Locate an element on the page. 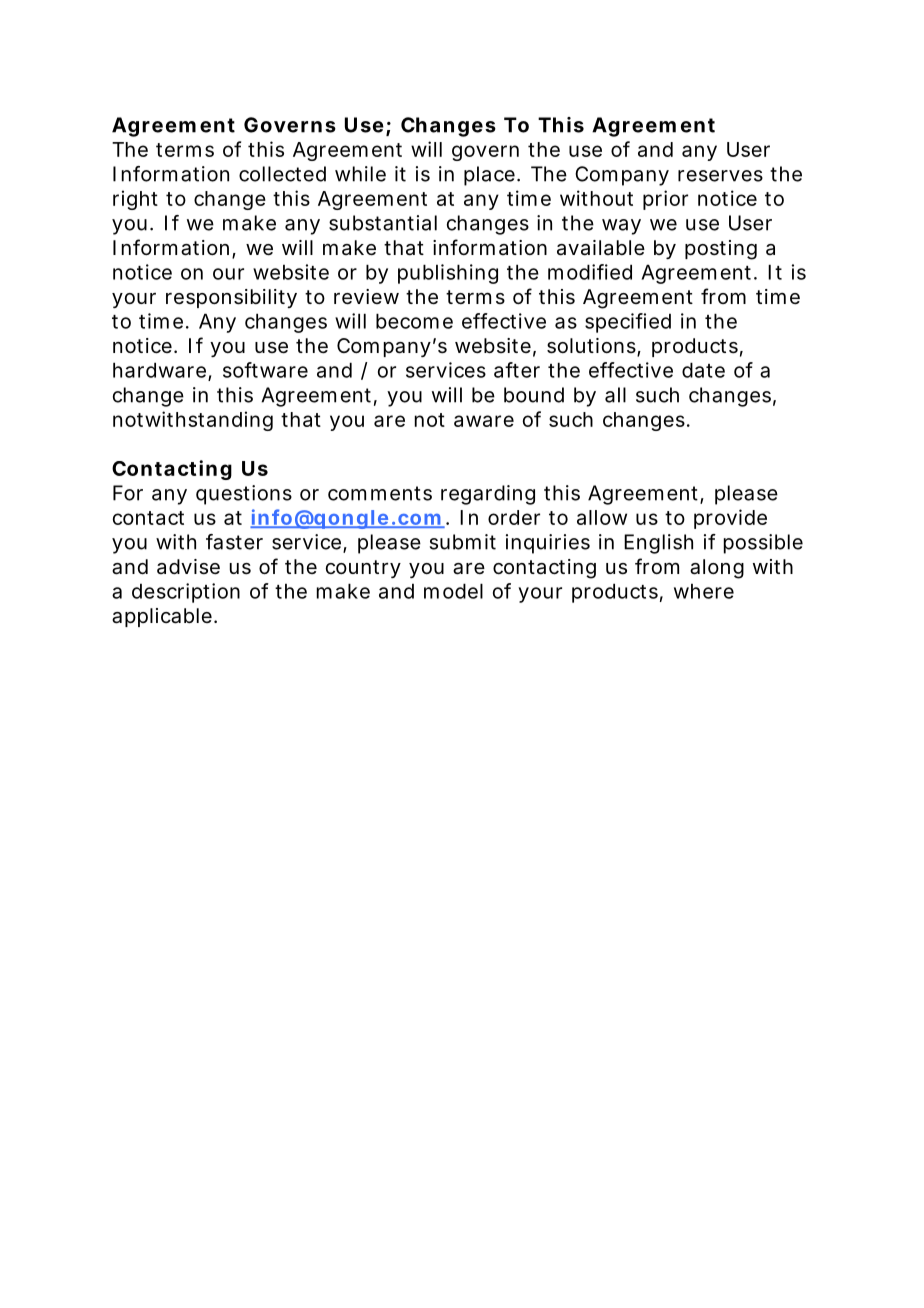  prior is located at coordinates (665, 200).
